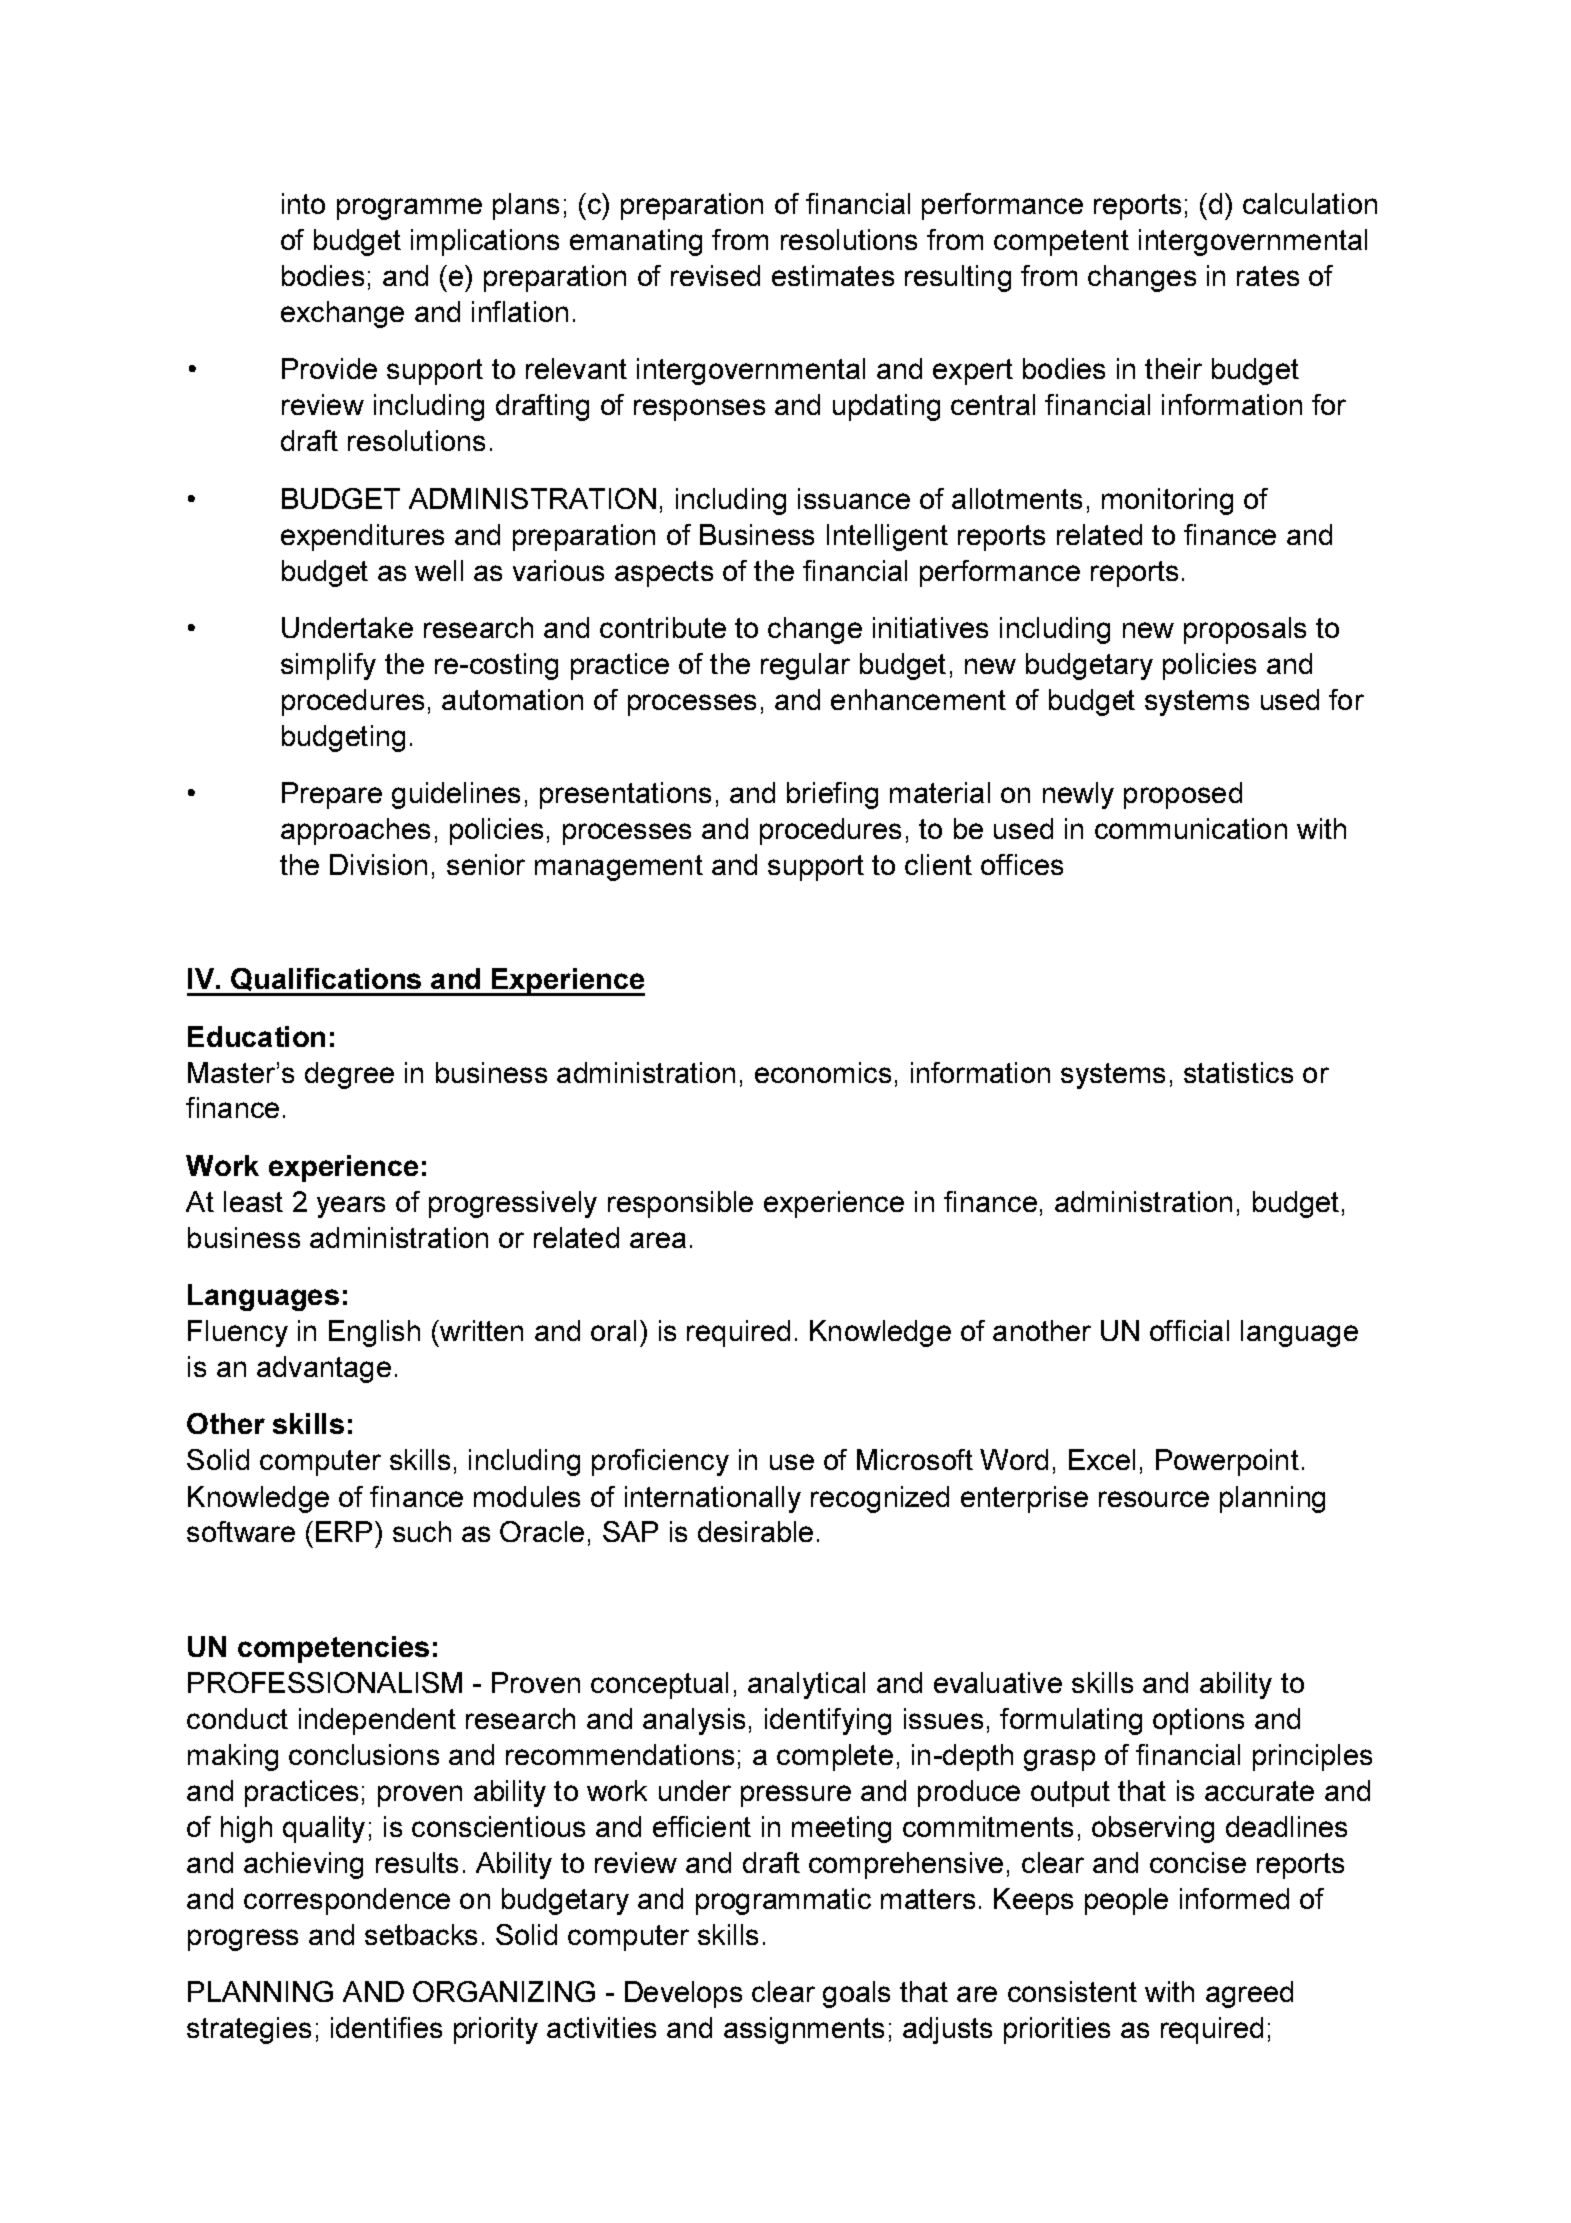 This screenshot has height=2223, width=1571. What do you see at coordinates (832, 795) in the screenshot?
I see `briefing` at bounding box center [832, 795].
